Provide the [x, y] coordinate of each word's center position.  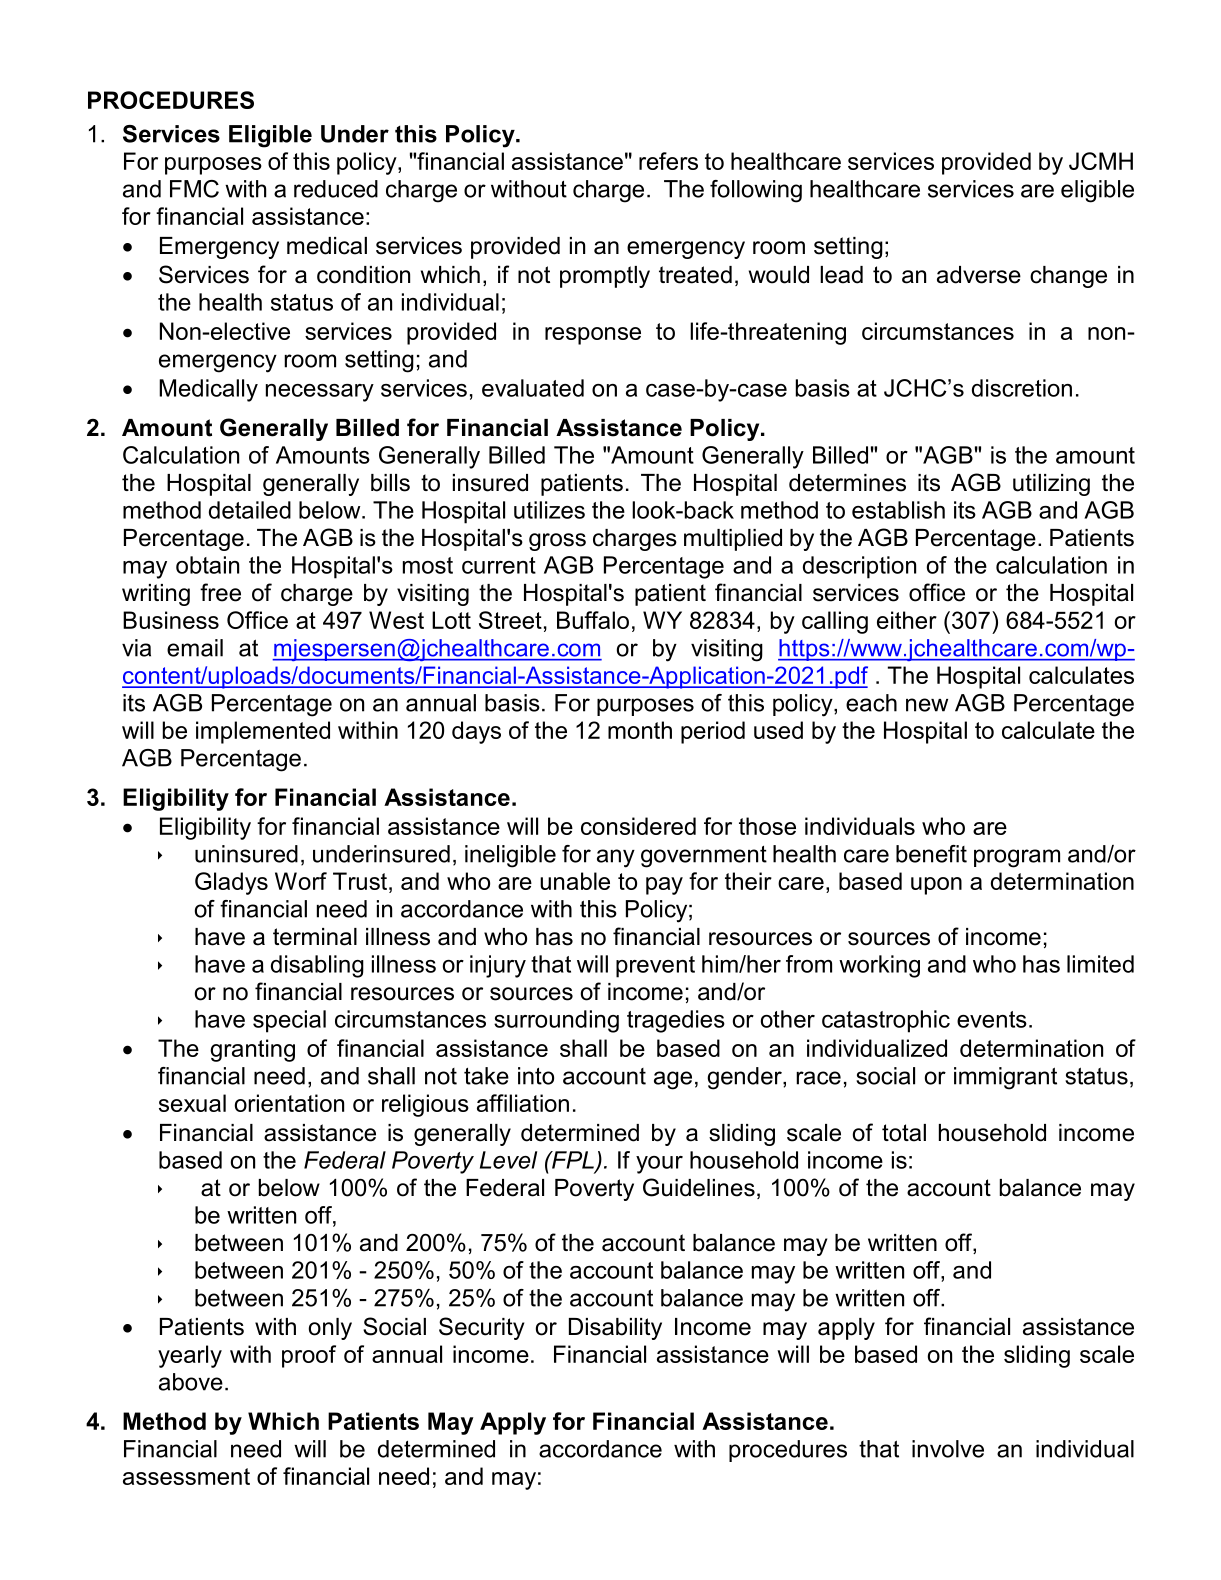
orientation [289, 1103]
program [1017, 858]
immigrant [1005, 1078]
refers [668, 161]
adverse [979, 275]
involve [948, 1449]
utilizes [549, 510]
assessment [186, 1476]
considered [638, 826]
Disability [615, 1329]
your [659, 1165]
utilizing [1051, 485]
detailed [250, 510]
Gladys [231, 883]
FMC [194, 189]
